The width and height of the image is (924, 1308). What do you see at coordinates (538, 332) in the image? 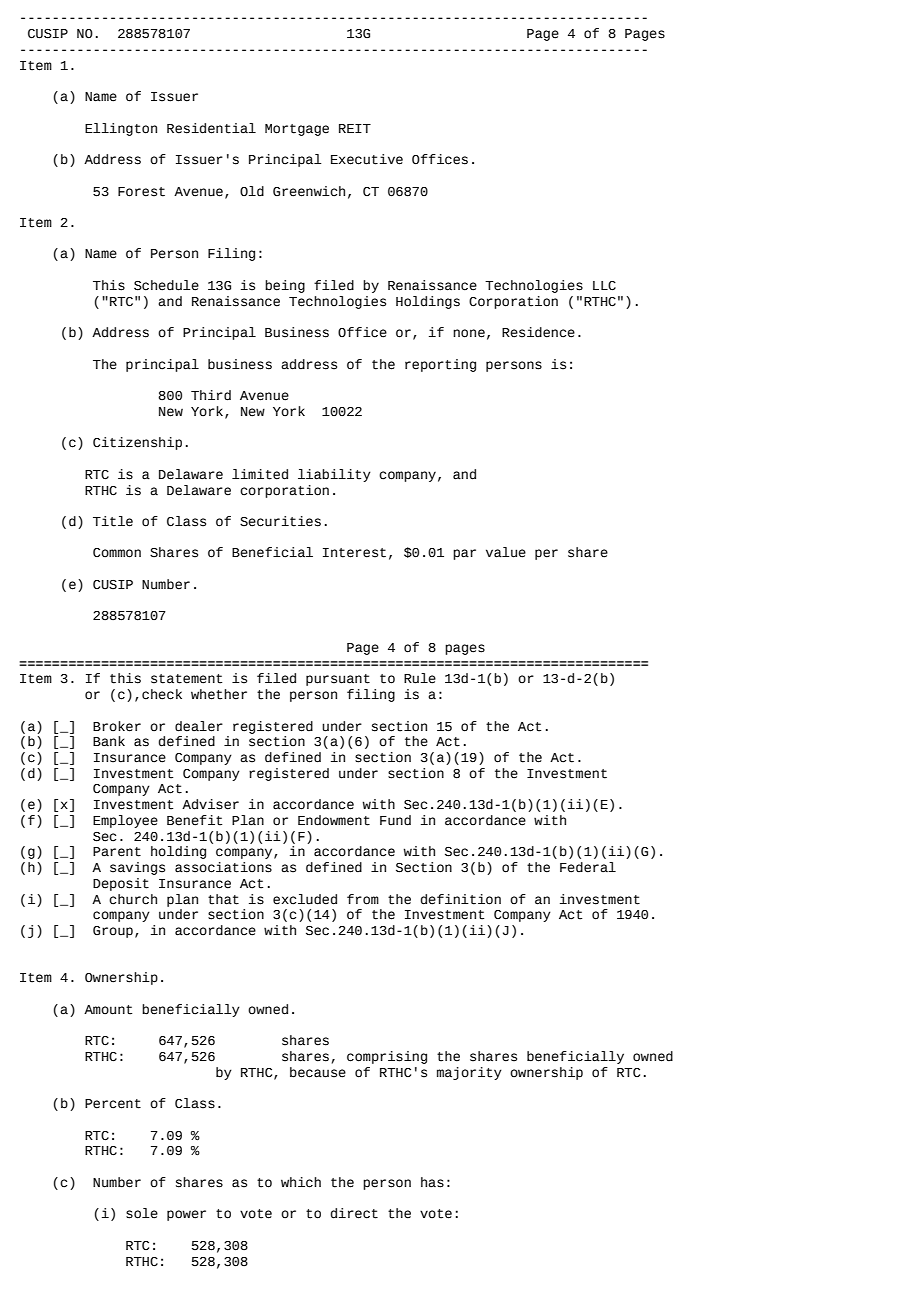
I see `Residence` at bounding box center [538, 332].
